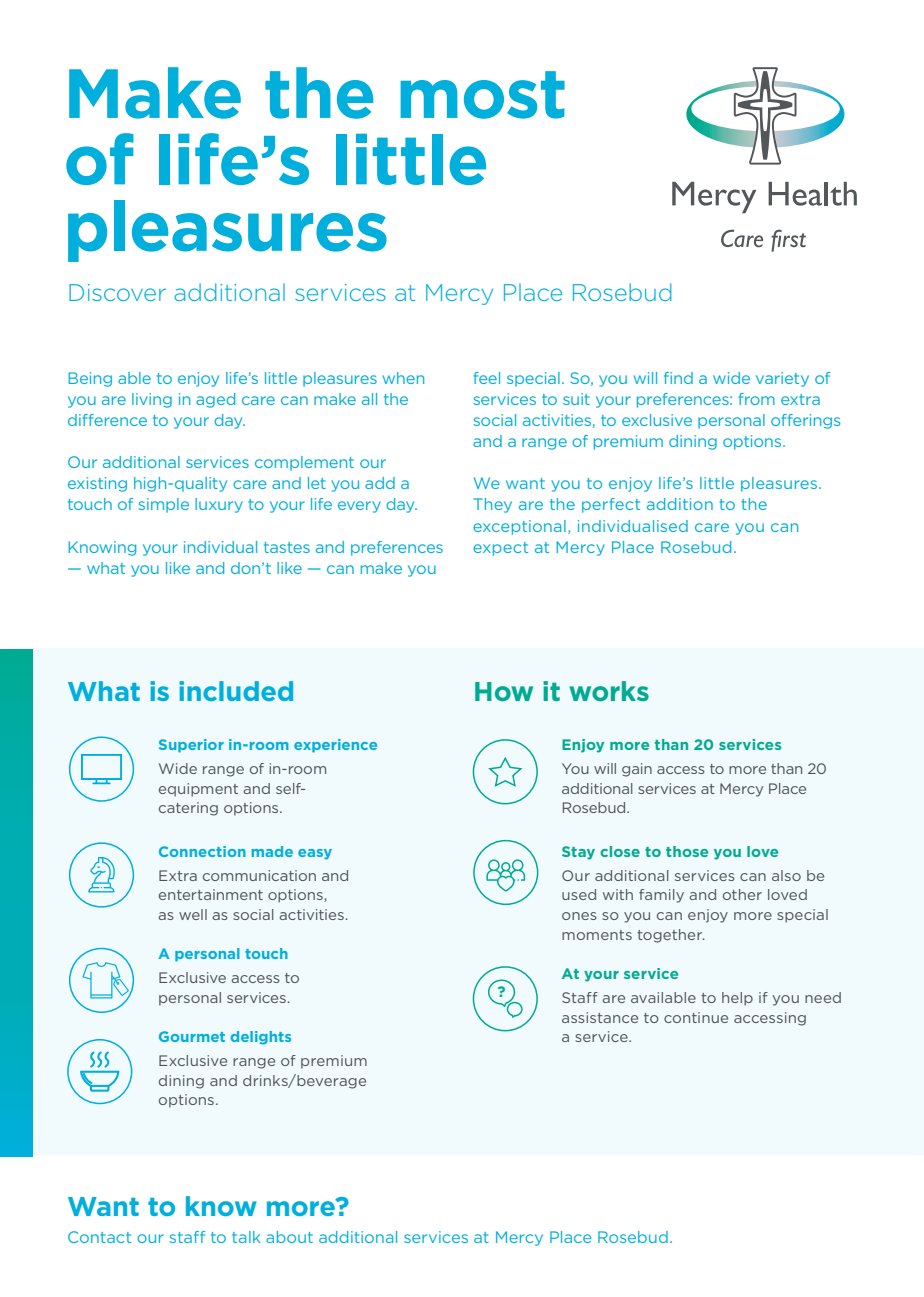 This screenshot has height=1297, width=924. I want to click on about, so click(289, 1237).
